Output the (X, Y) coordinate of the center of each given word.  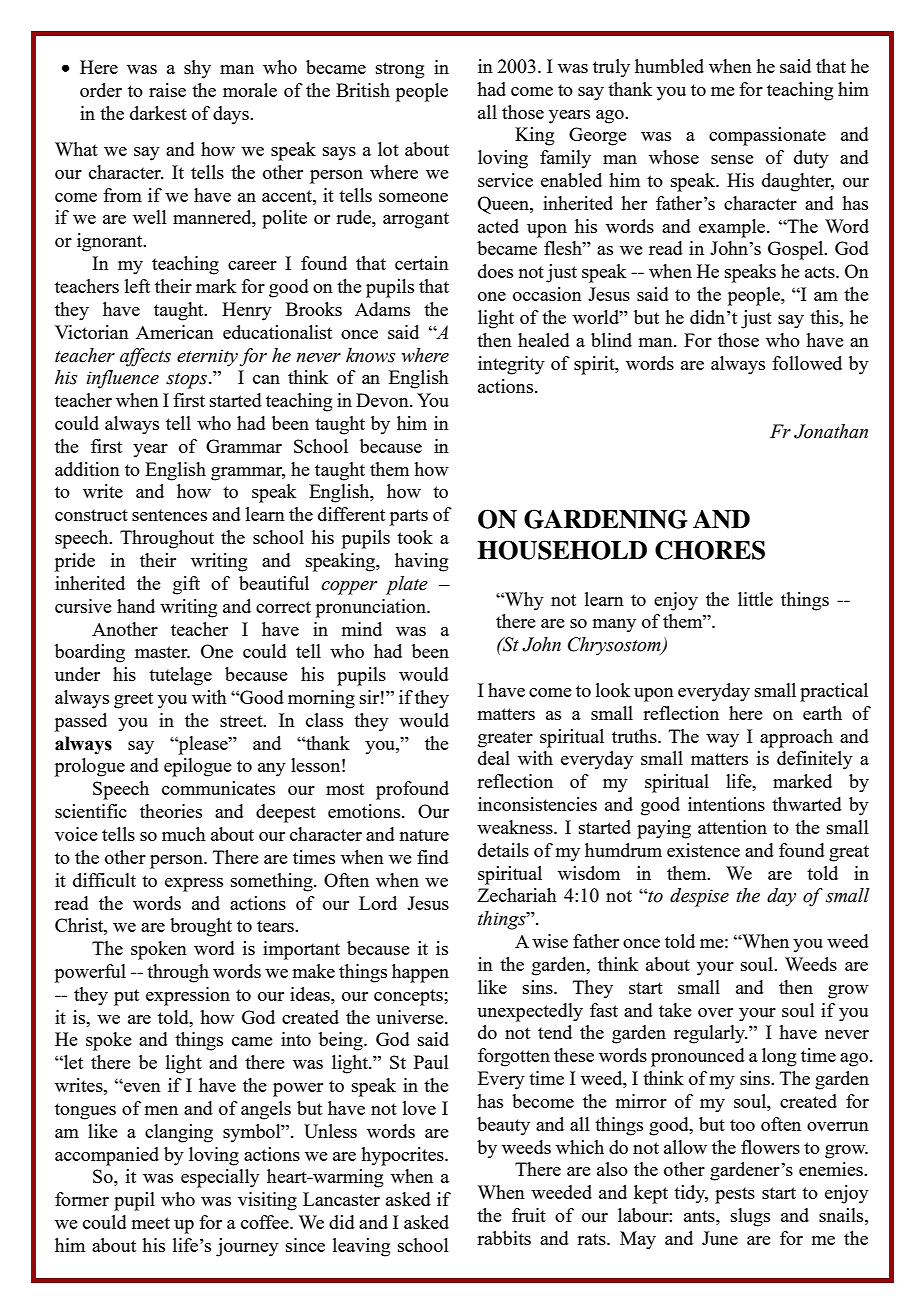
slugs (750, 1217)
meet (151, 1223)
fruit (529, 1215)
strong (400, 70)
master (162, 652)
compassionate (767, 136)
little (755, 599)
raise (167, 90)
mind (362, 629)
